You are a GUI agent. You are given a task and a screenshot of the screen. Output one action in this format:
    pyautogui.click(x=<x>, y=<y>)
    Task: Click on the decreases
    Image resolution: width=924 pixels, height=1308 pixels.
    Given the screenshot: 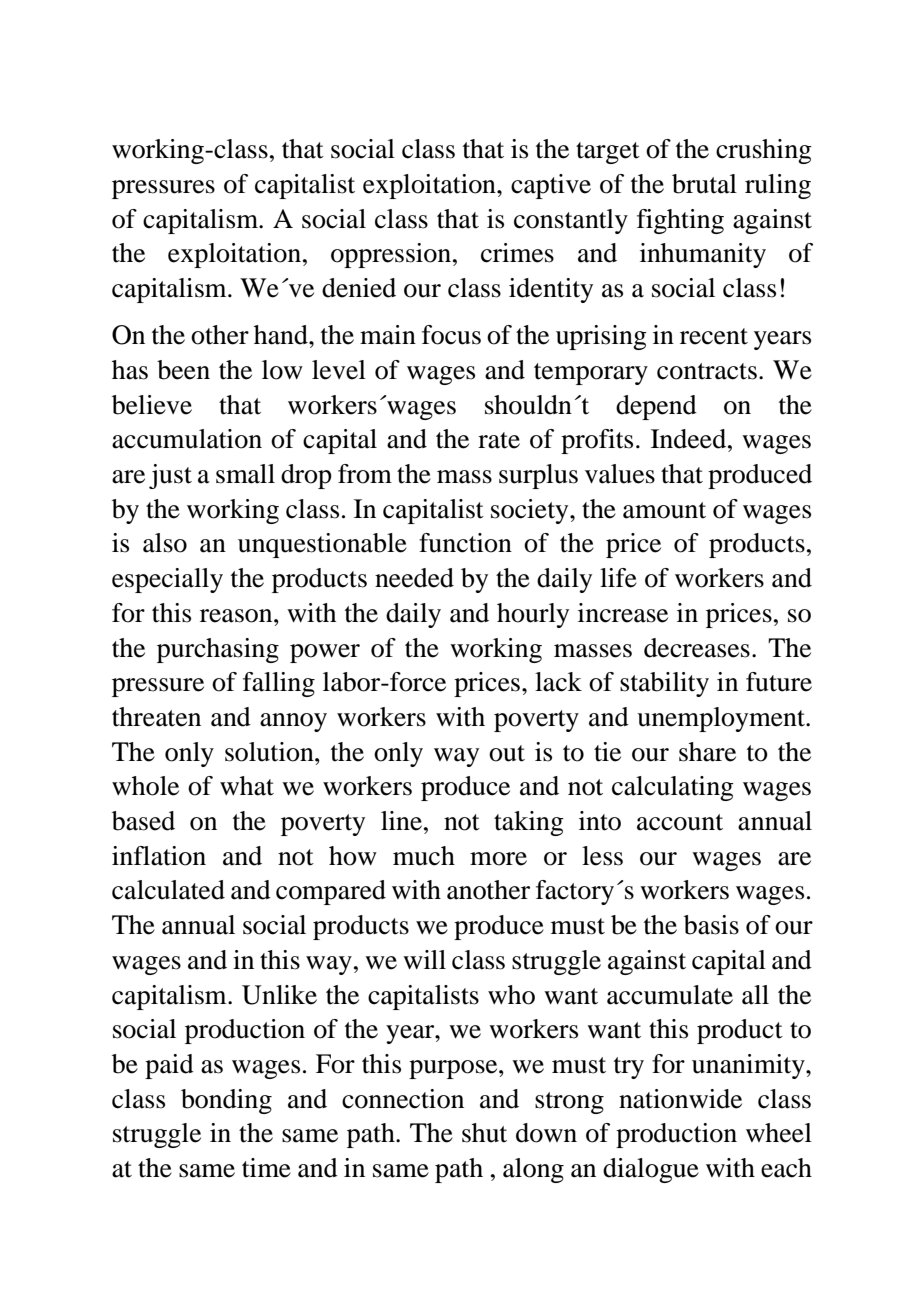 What is the action you would take?
    pyautogui.click(x=697, y=648)
